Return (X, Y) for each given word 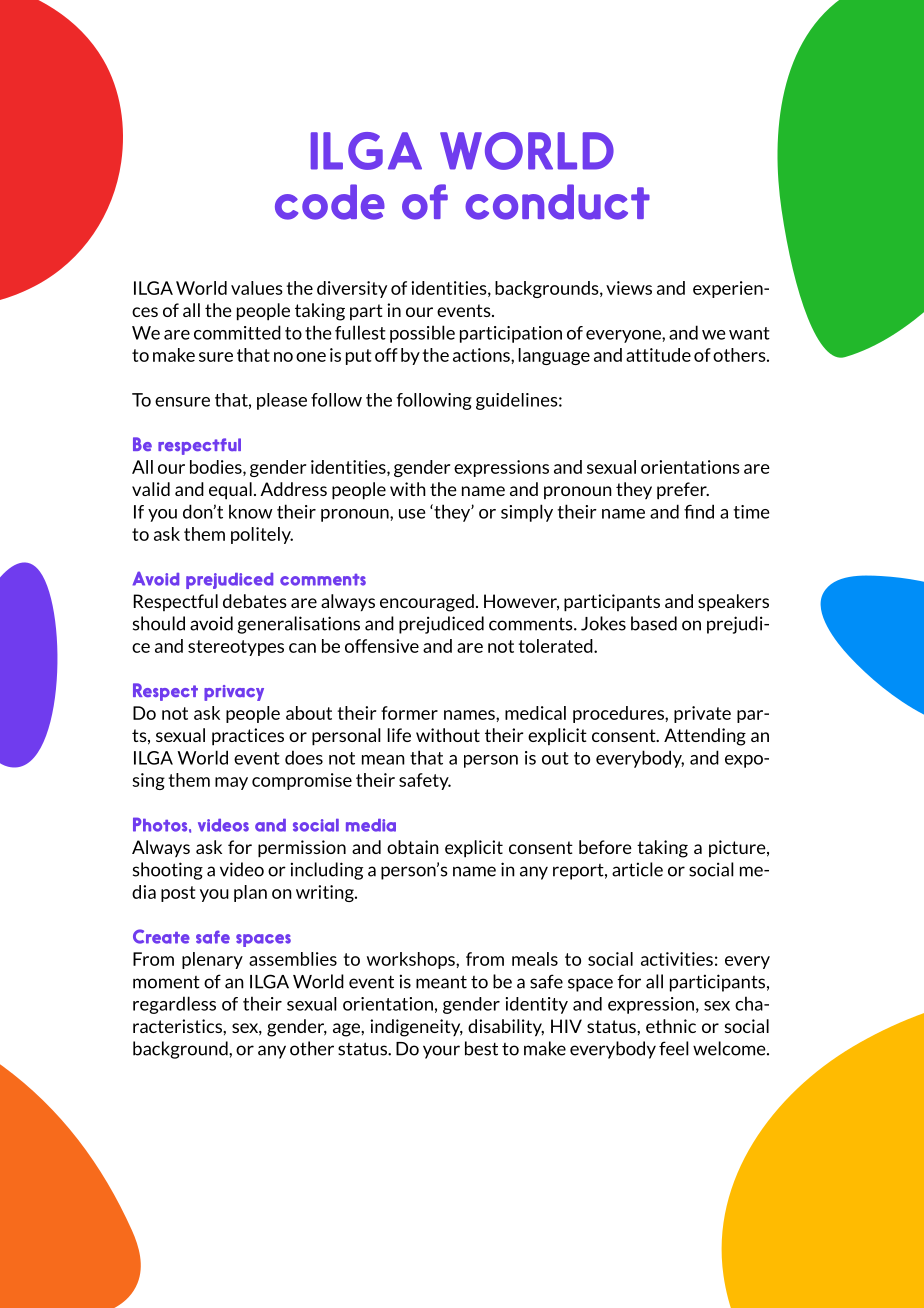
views (629, 288)
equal (230, 491)
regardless (174, 1005)
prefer (683, 491)
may (231, 783)
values (257, 288)
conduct (557, 202)
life (399, 735)
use (412, 514)
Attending (705, 737)
